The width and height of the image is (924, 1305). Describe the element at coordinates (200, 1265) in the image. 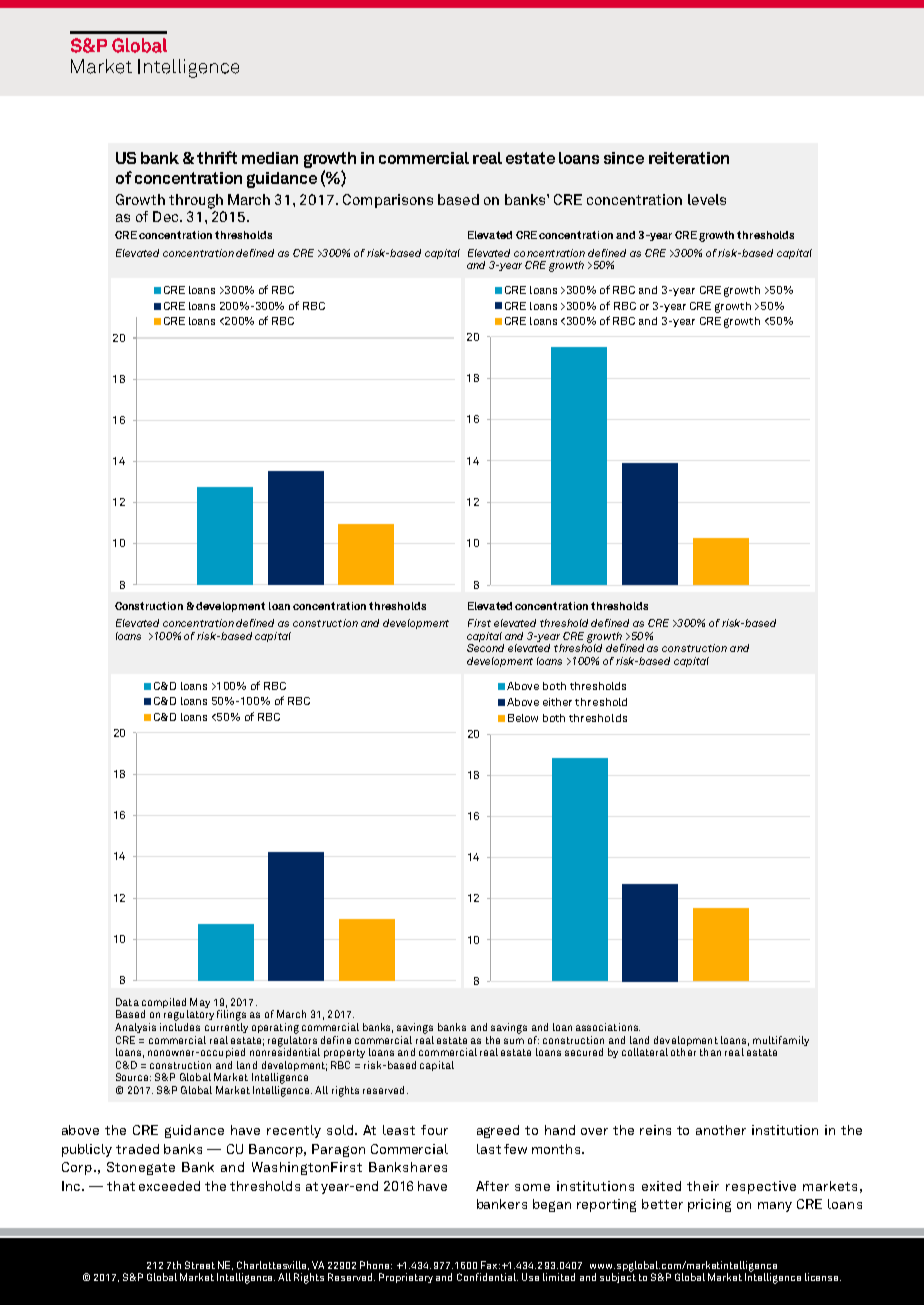

I see `Street` at that location.
